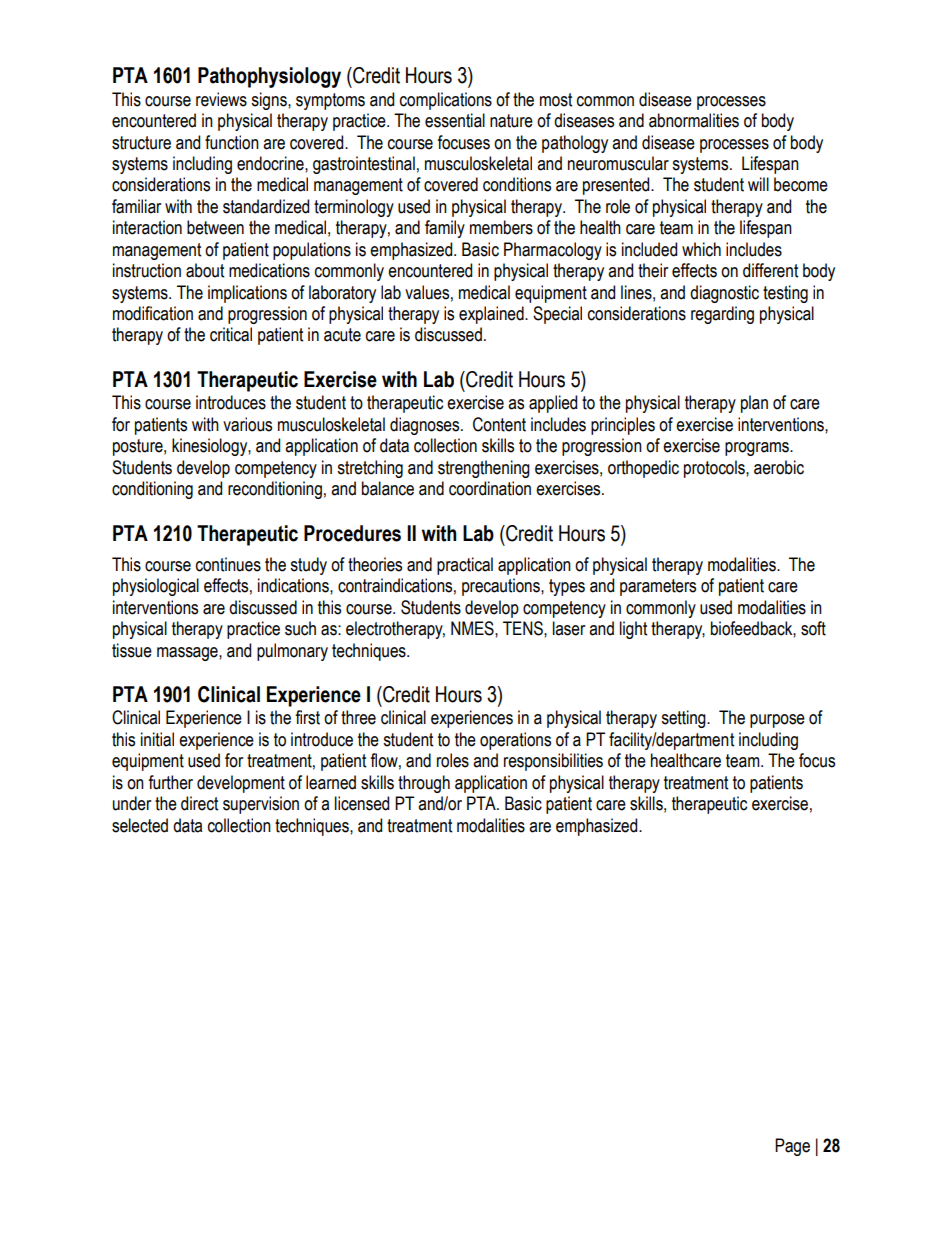  Describe the element at coordinates (694, 120) in the page. I see `abnormalities` at that location.
